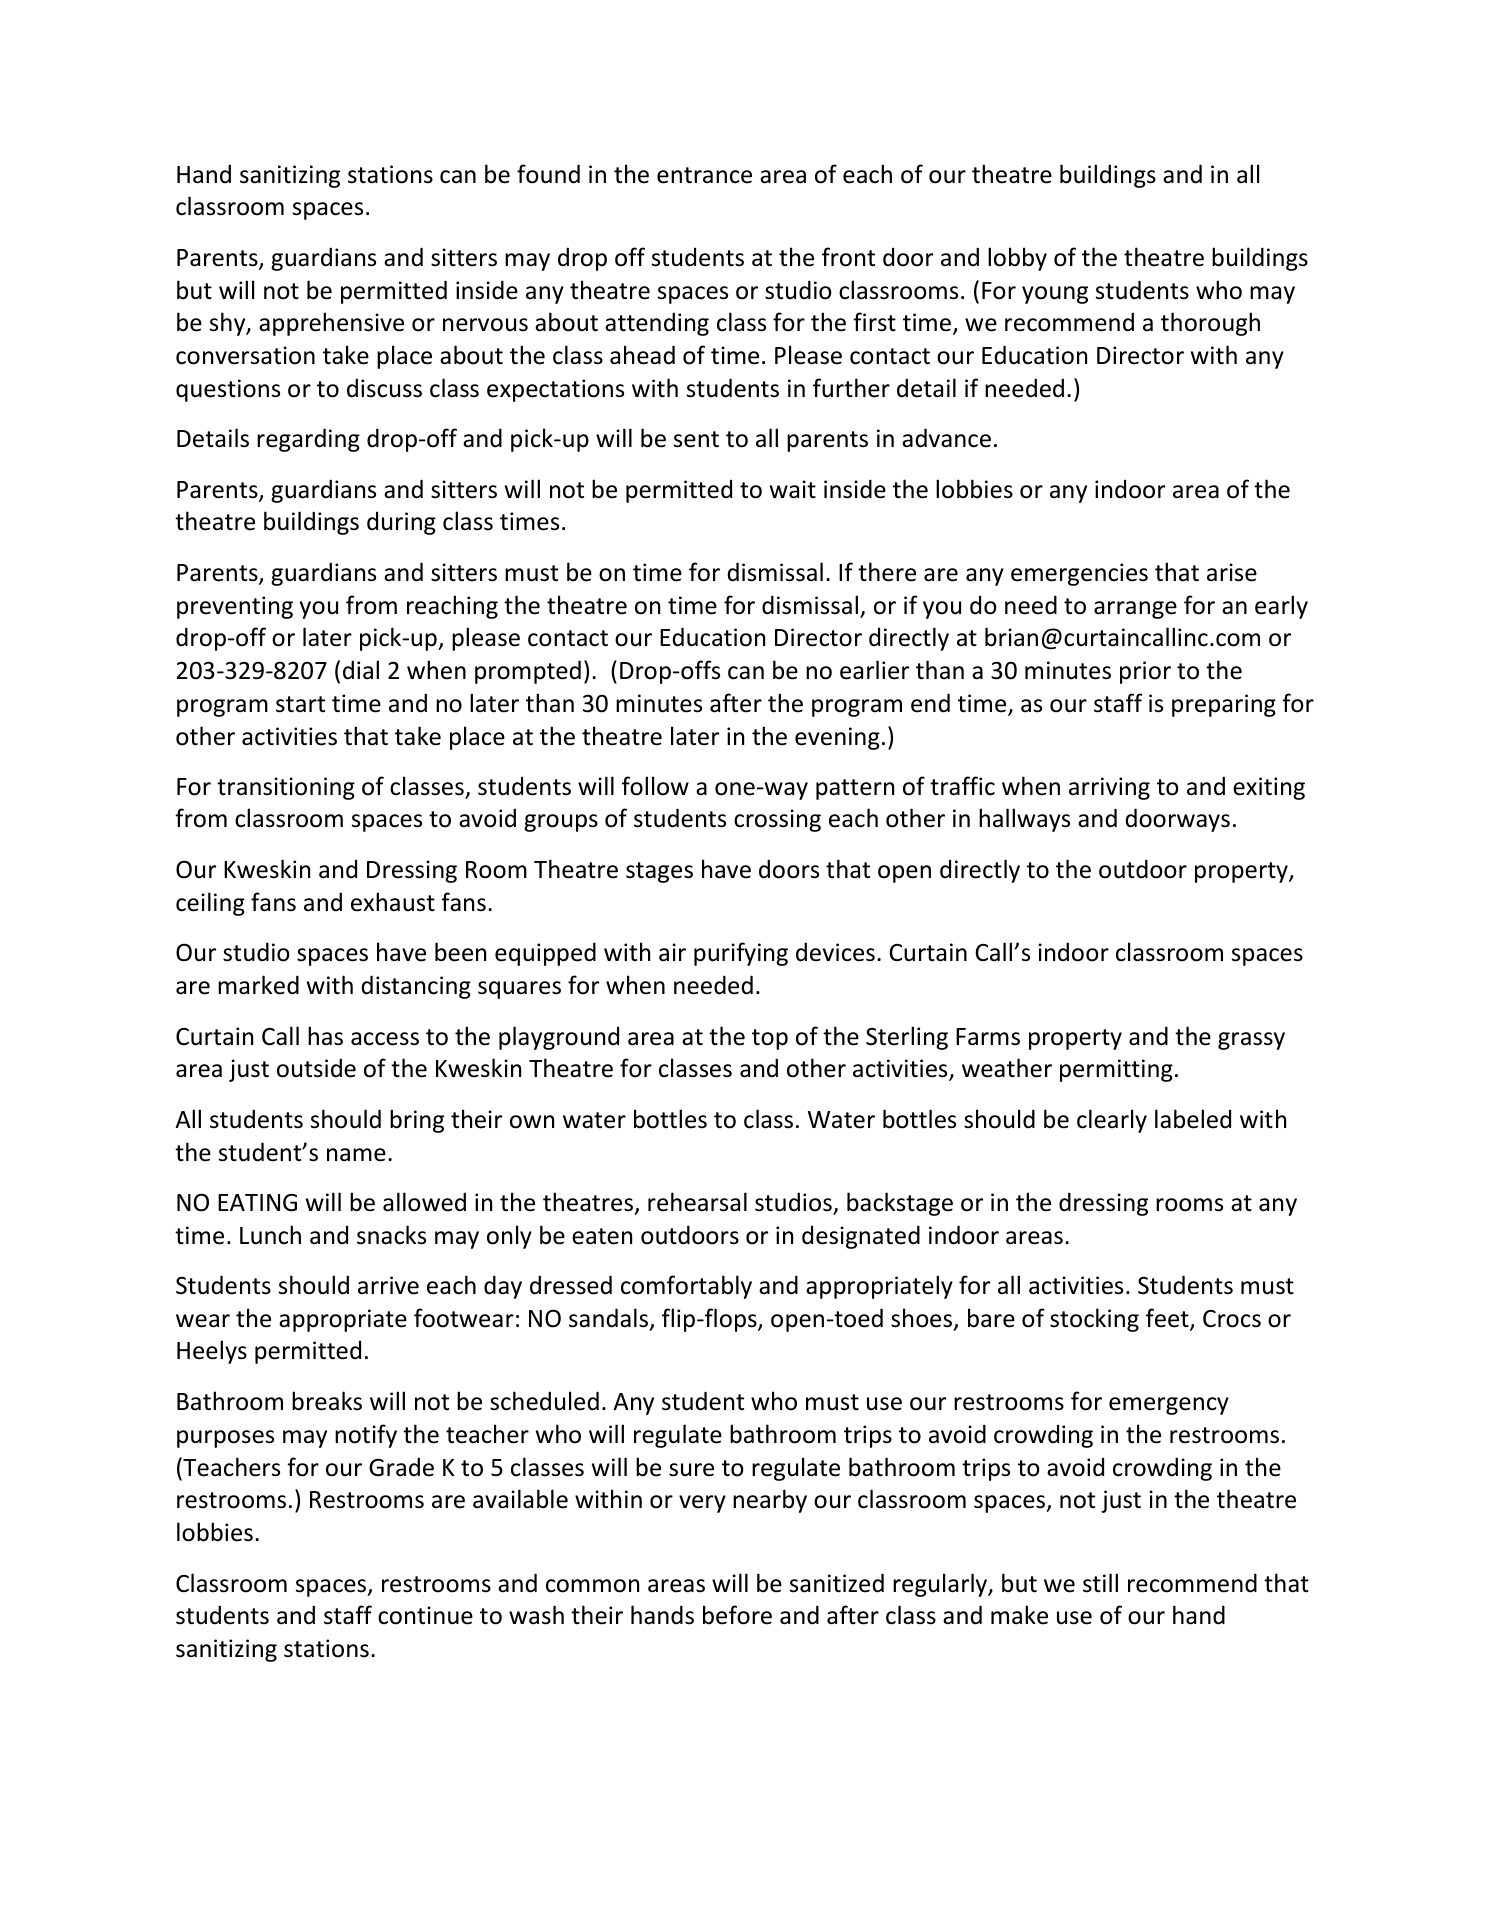 The height and width of the screenshot is (1928, 1490). I want to click on lobby, so click(1017, 259).
